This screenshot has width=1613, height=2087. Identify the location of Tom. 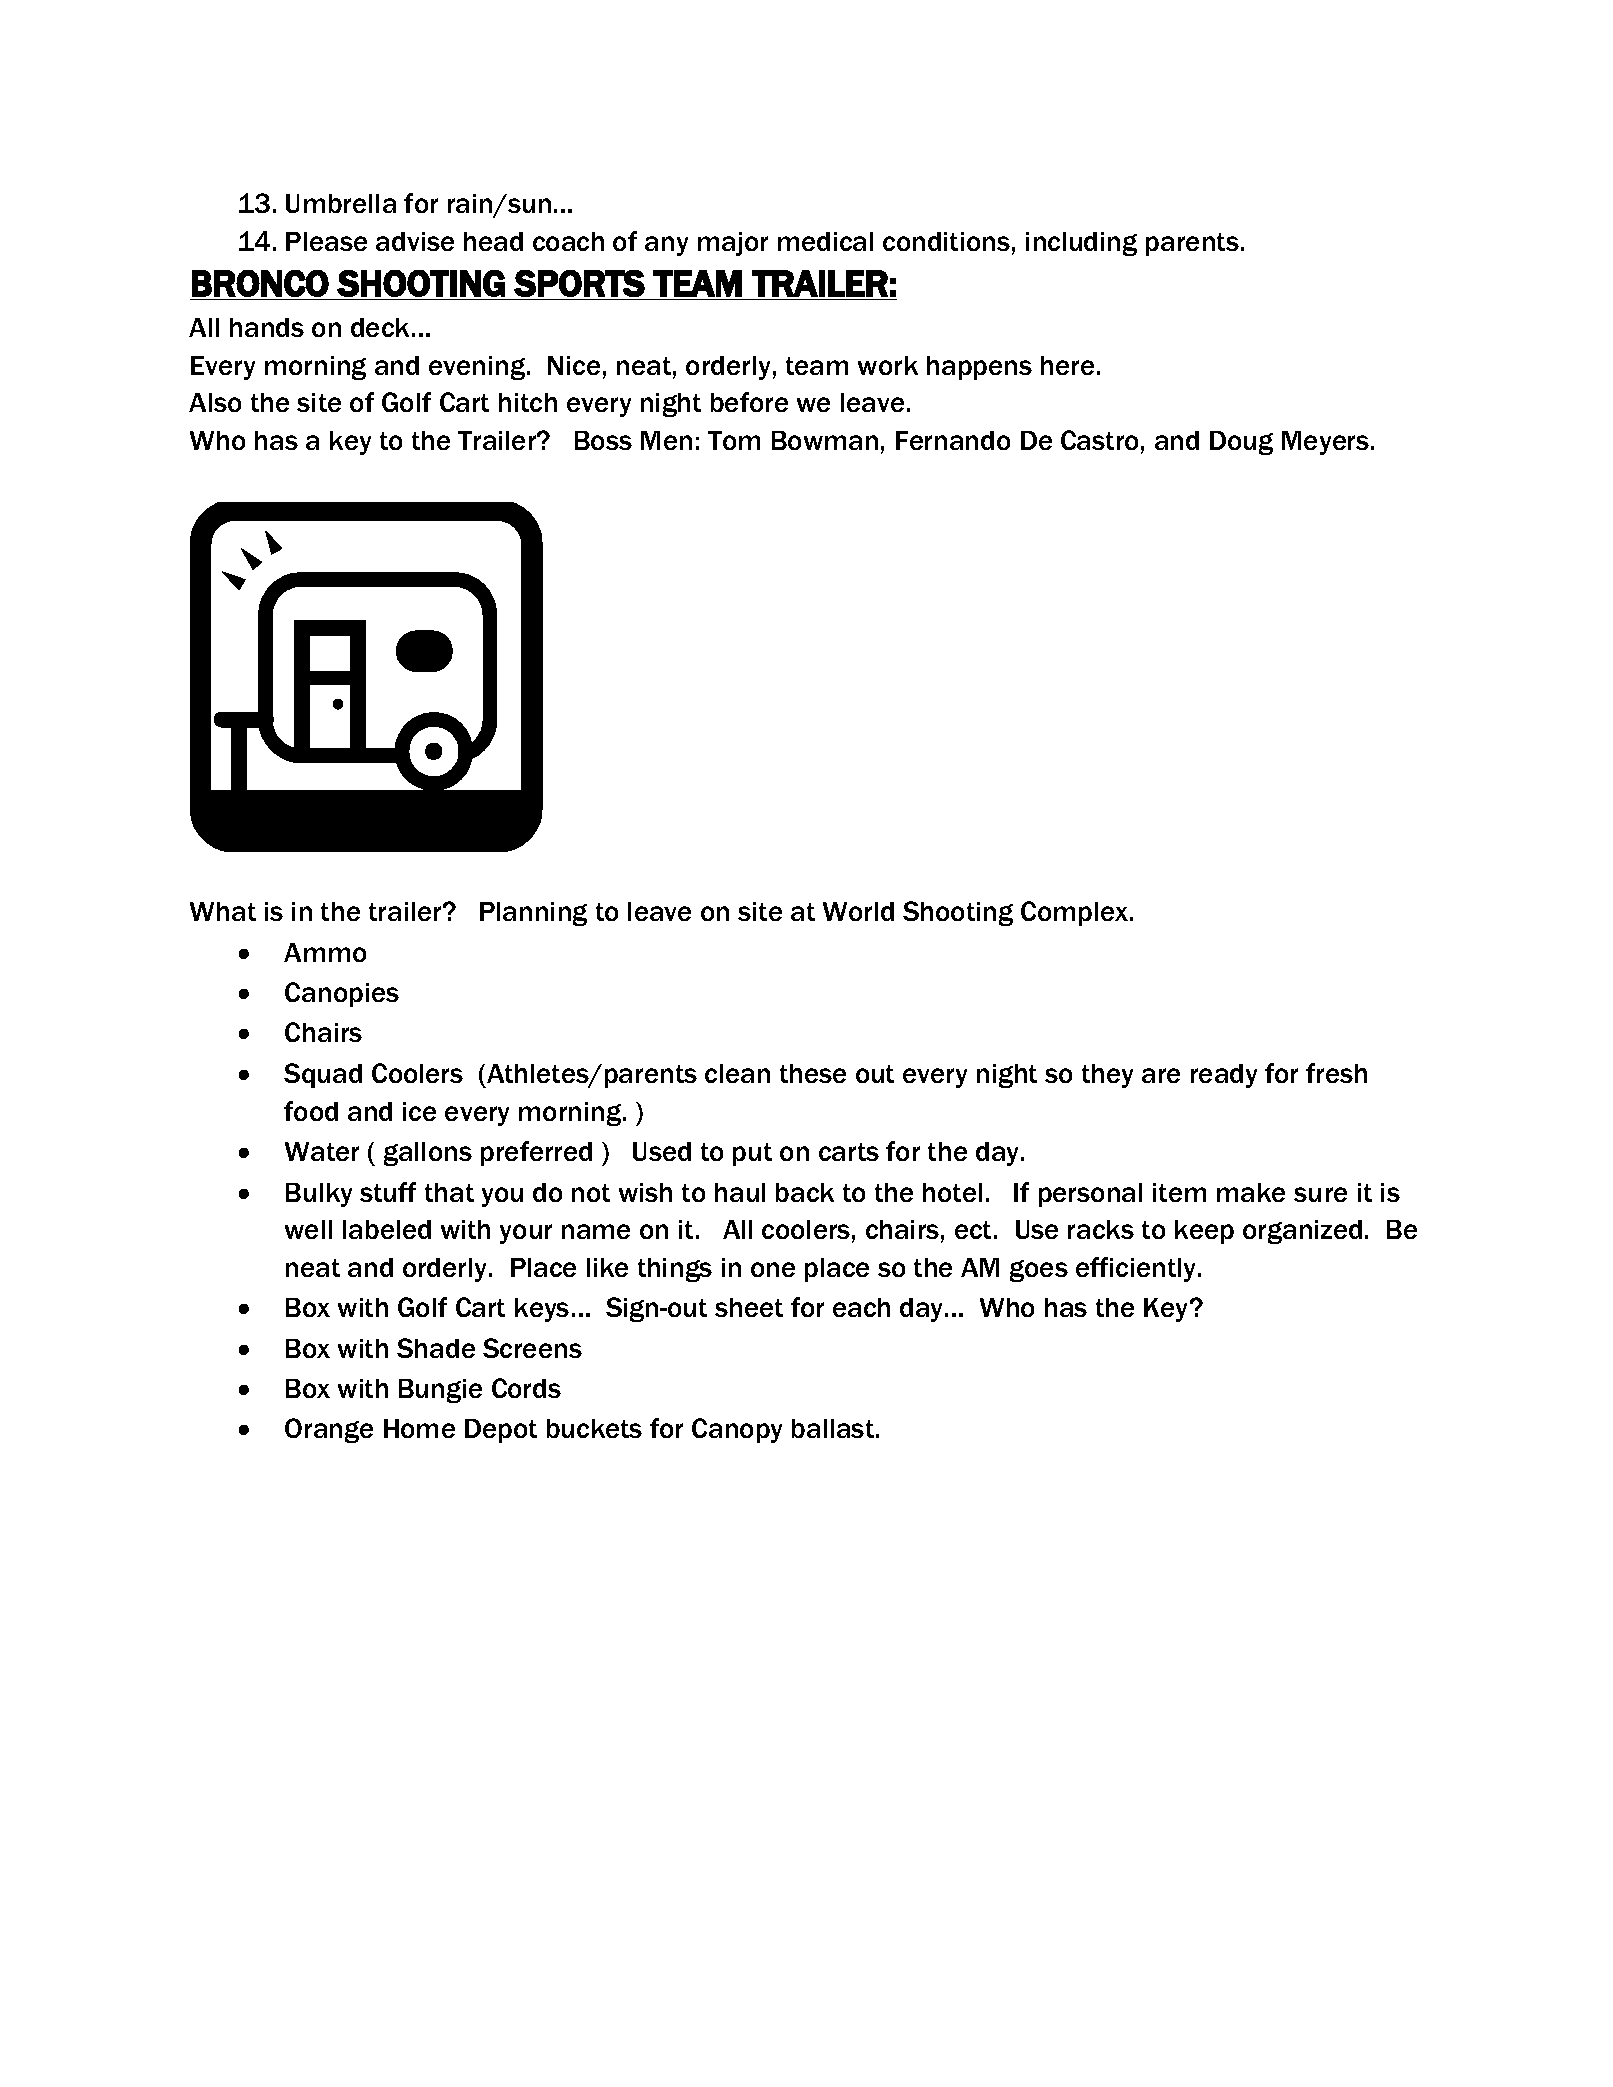
(734, 440).
